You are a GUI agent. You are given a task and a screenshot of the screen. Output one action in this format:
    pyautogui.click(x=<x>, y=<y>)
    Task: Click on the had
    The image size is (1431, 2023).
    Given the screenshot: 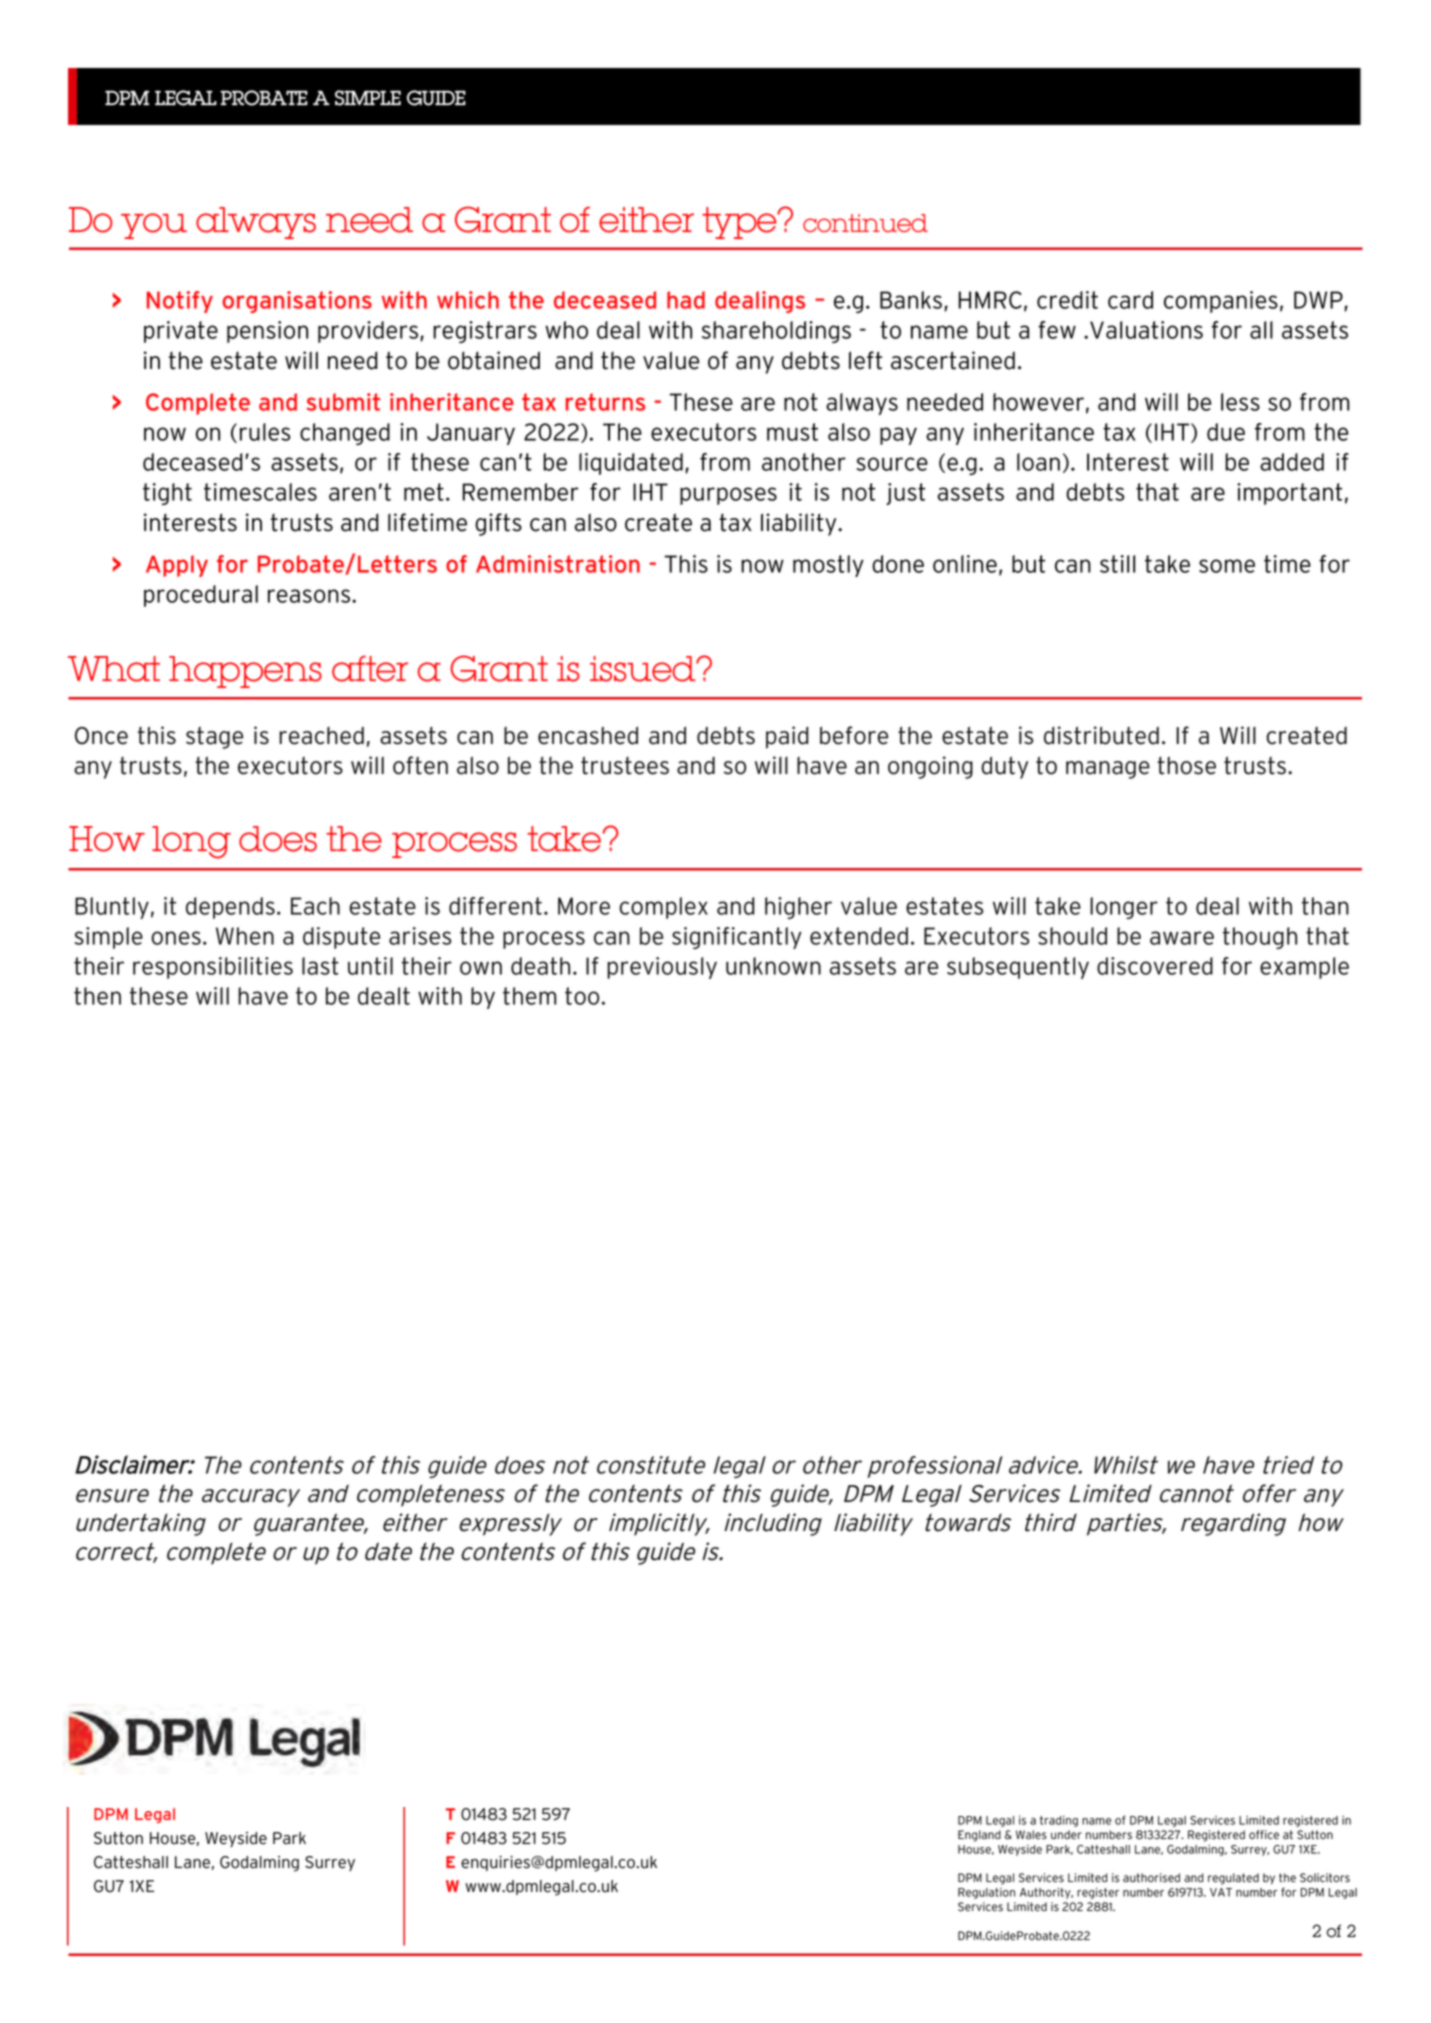 What is the action you would take?
    pyautogui.click(x=686, y=300)
